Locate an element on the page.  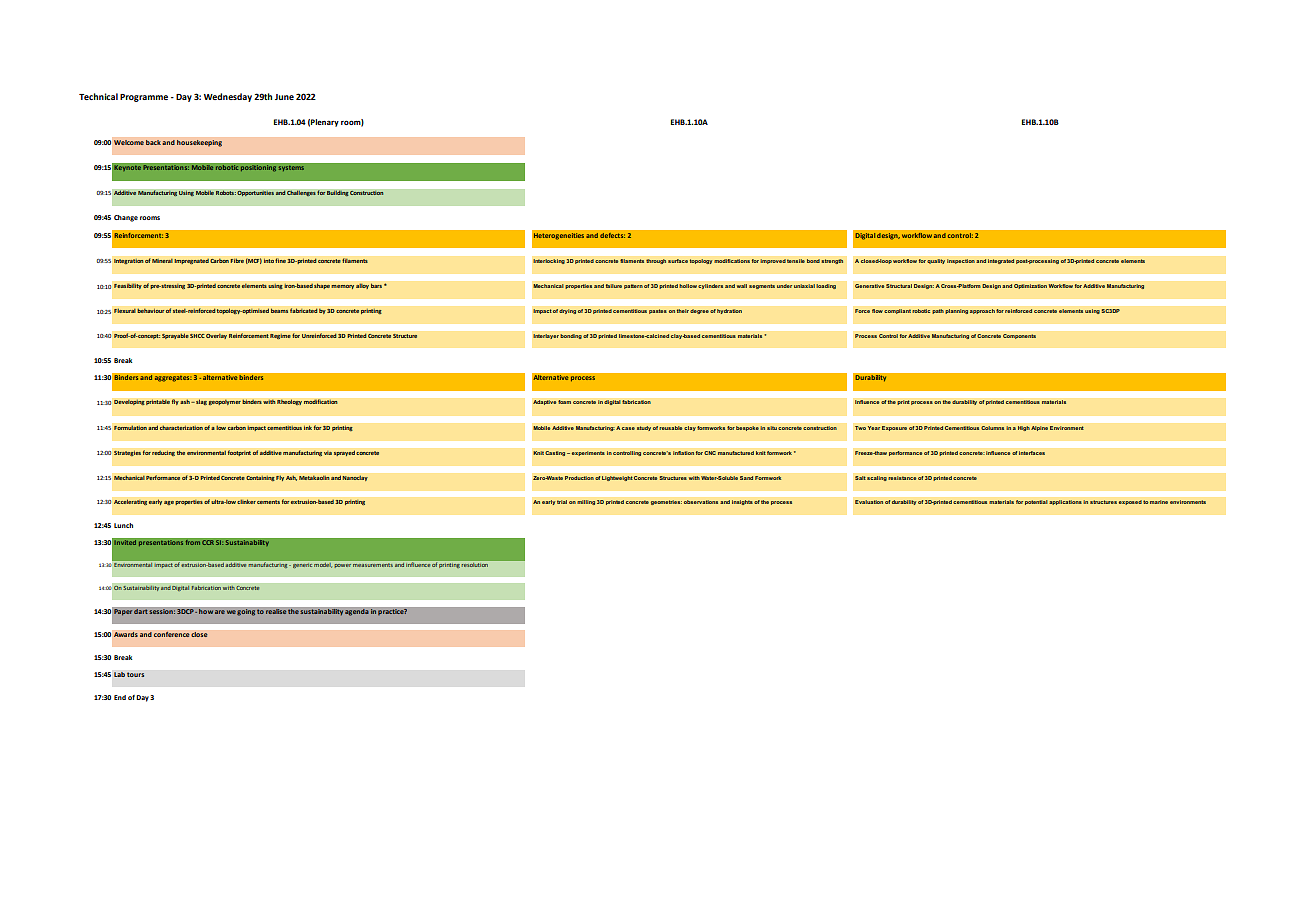
pattern is located at coordinates (633, 286).
